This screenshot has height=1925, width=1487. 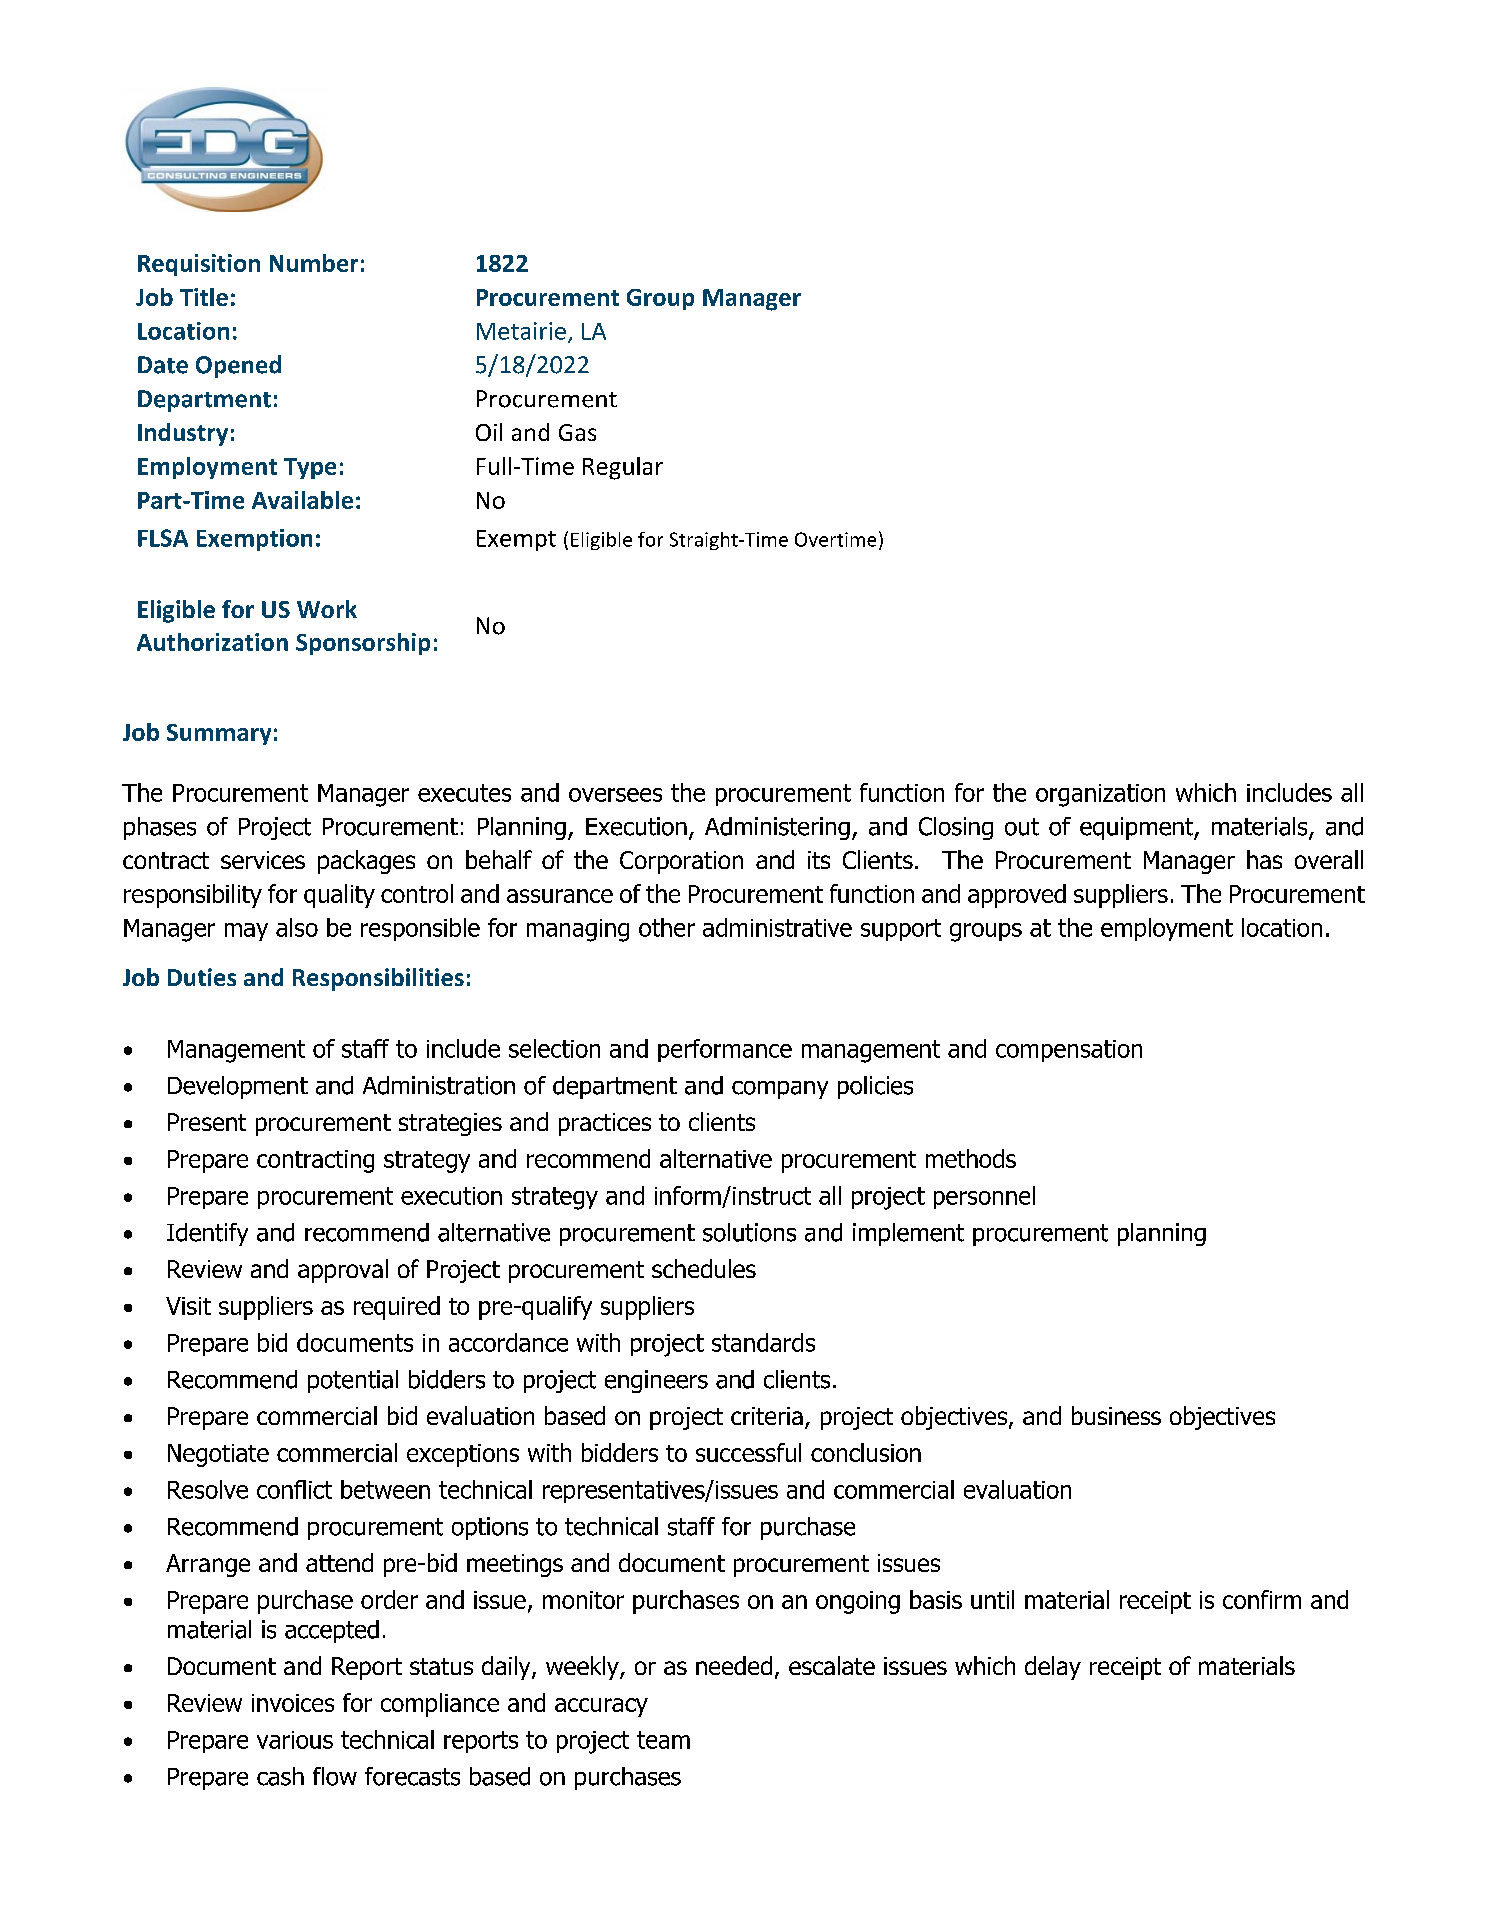 I want to click on potential, so click(x=353, y=1381).
